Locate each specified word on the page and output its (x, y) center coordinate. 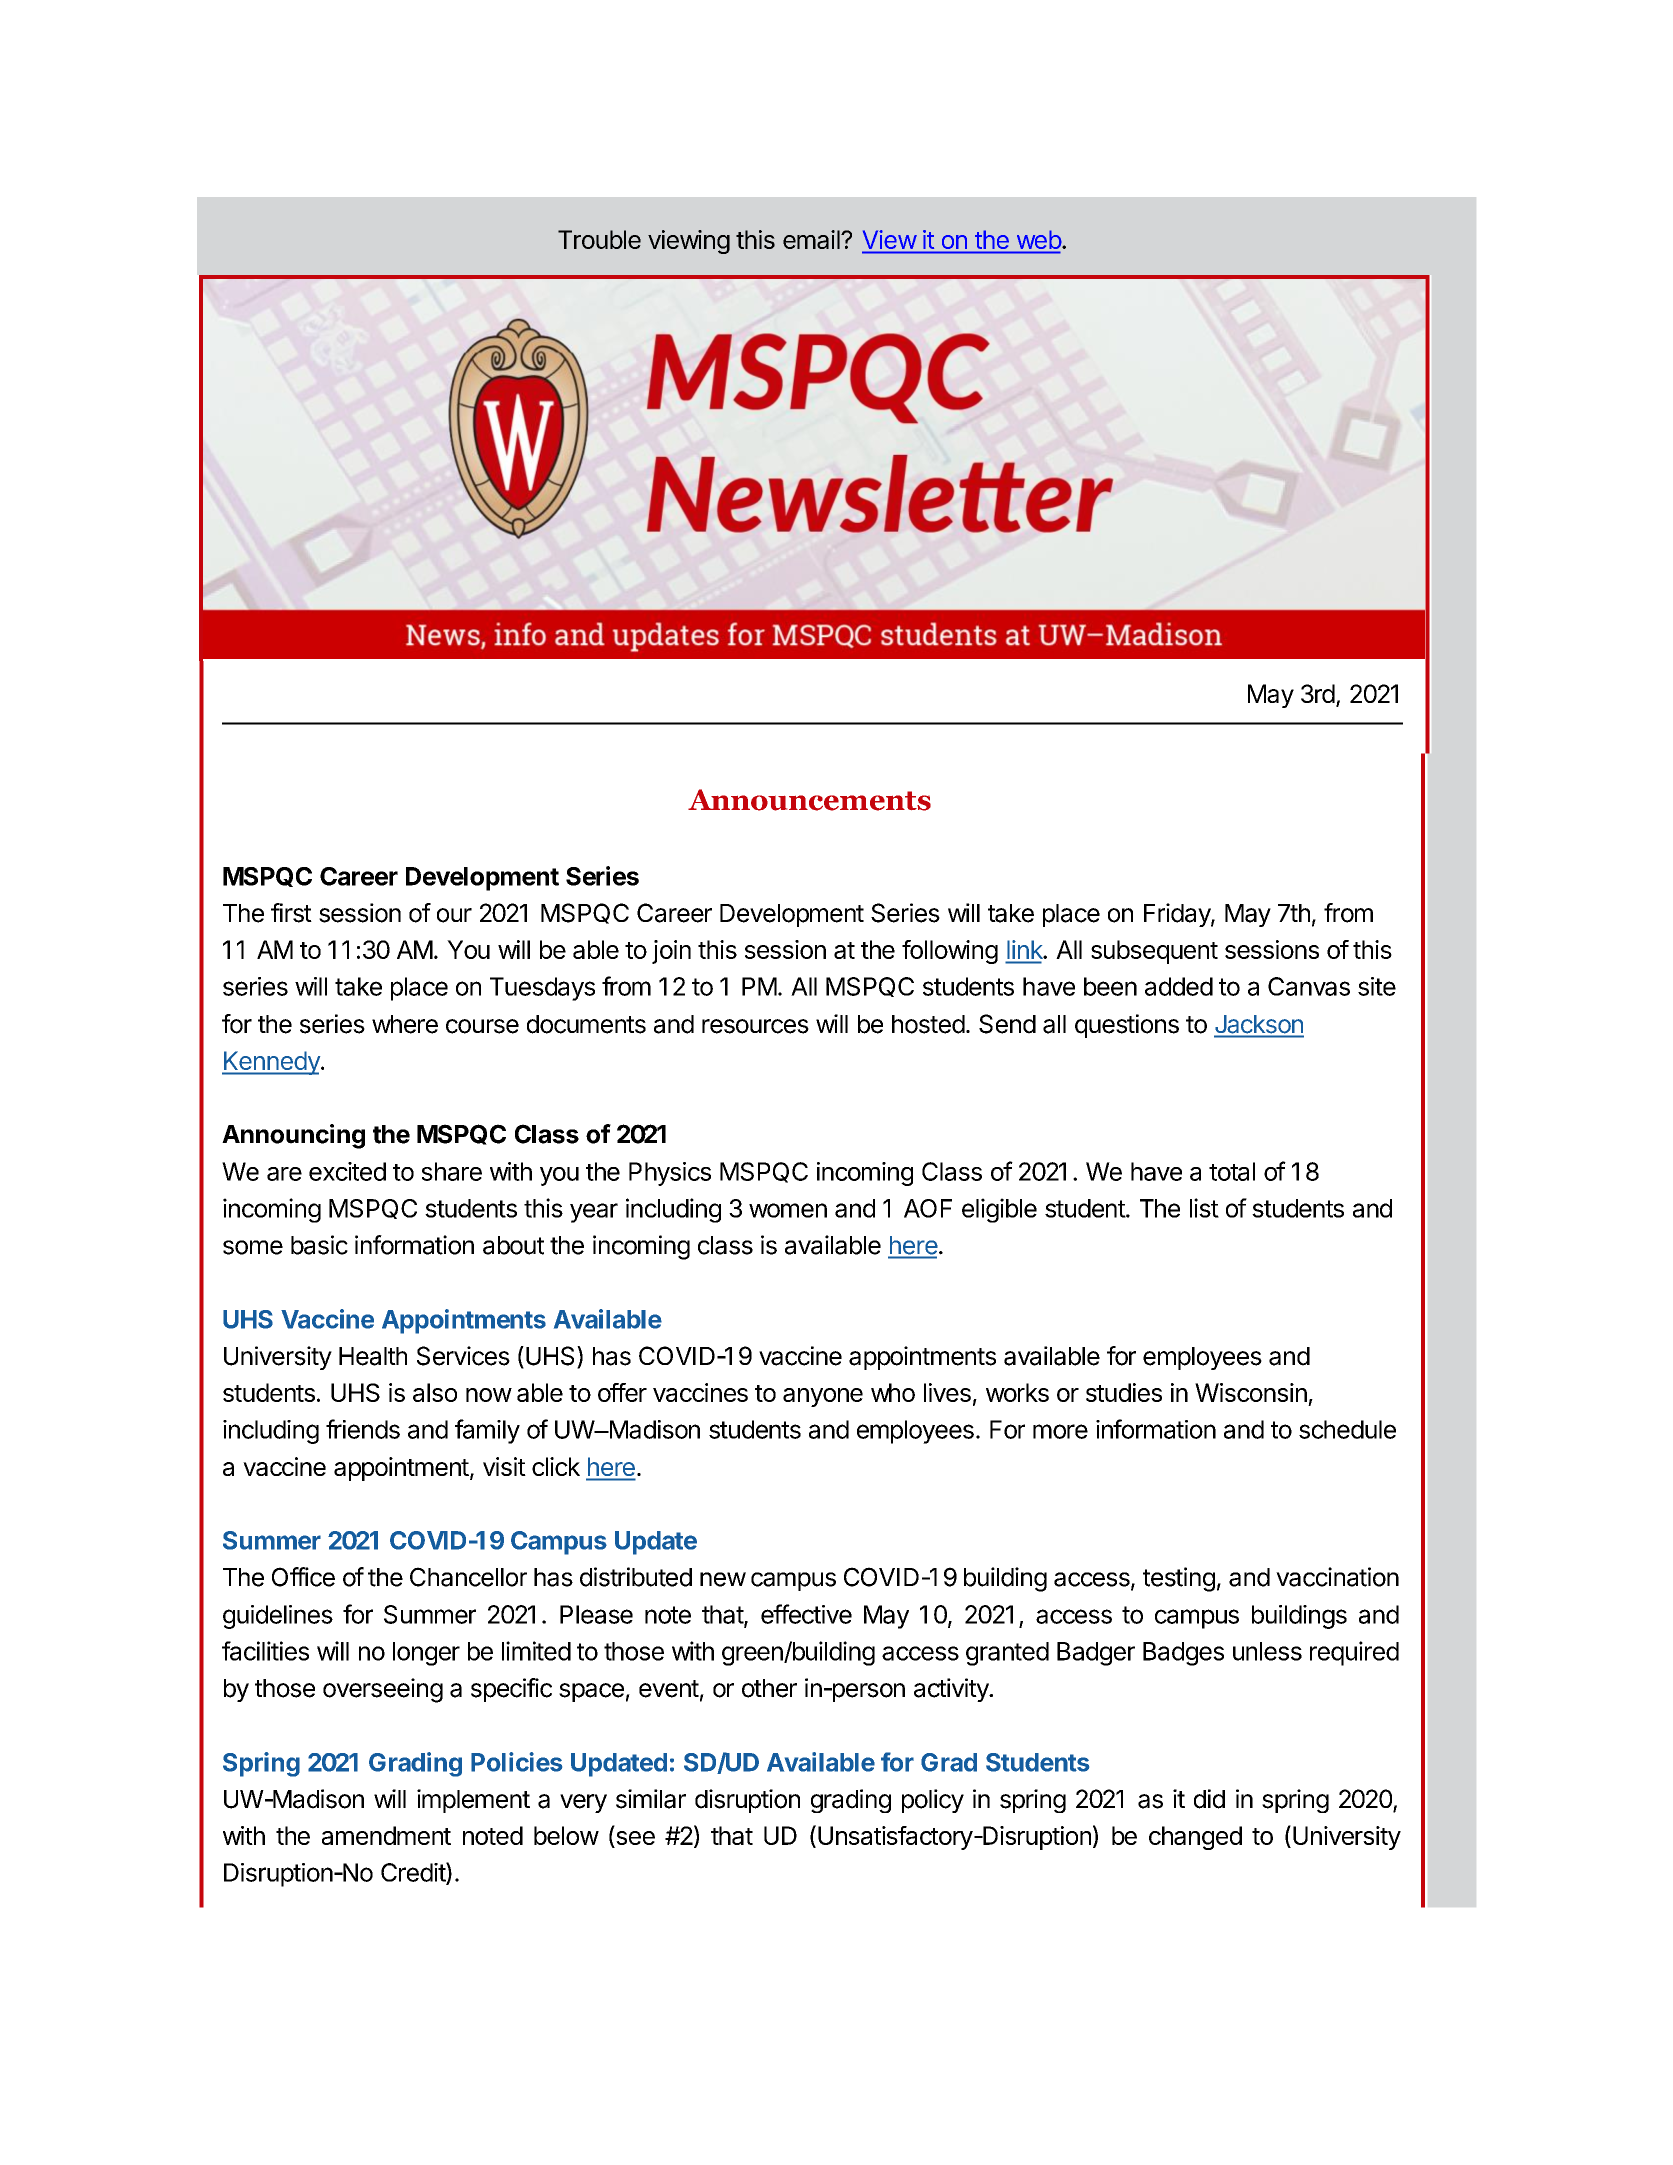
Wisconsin (1251, 1392)
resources (755, 1026)
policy (933, 1801)
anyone (823, 1397)
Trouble (599, 239)
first (291, 913)
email (812, 239)
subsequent (1154, 952)
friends (363, 1429)
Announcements (809, 800)
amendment (386, 1835)
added (1179, 986)
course (482, 1026)
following (950, 952)
